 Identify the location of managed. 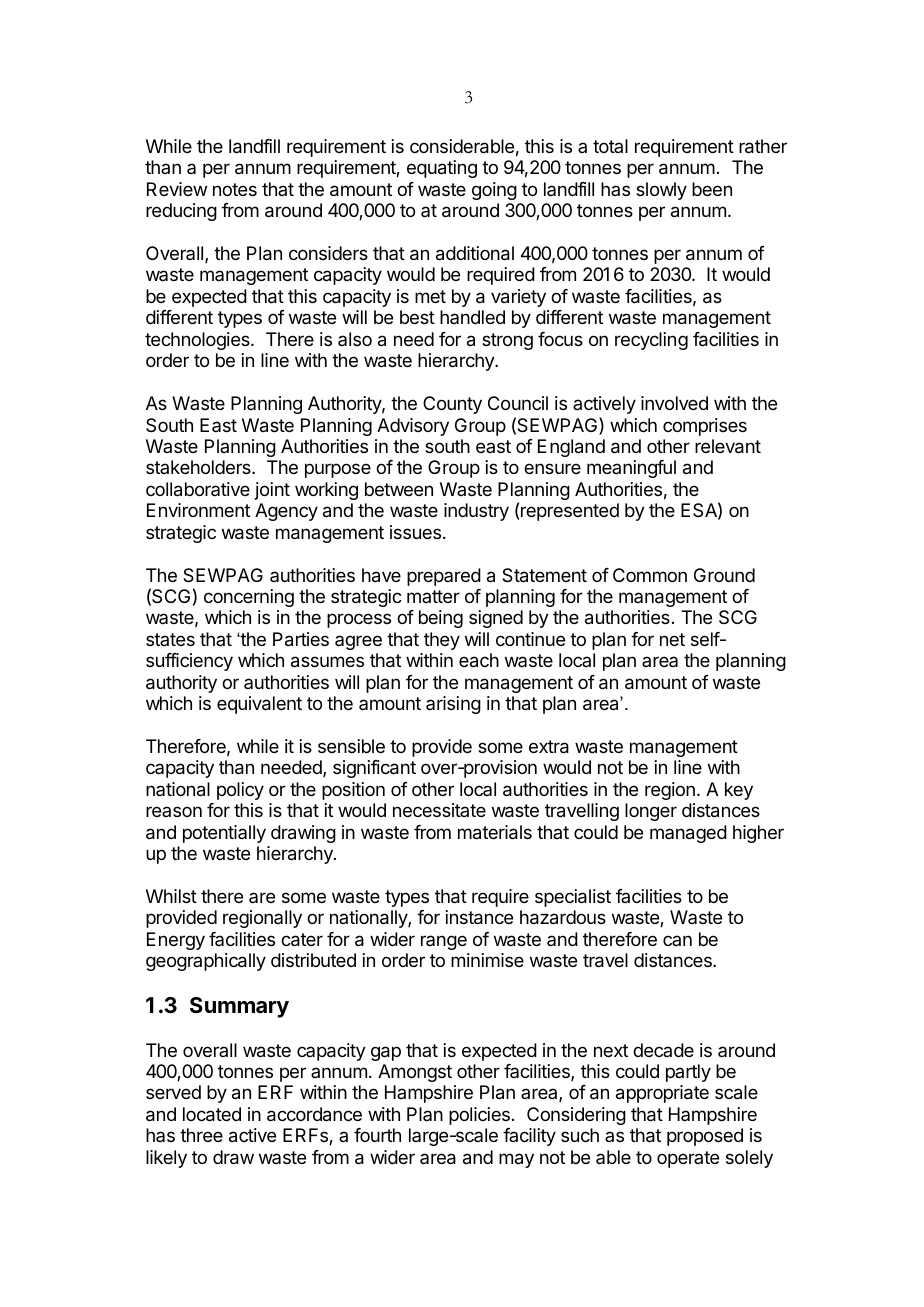
(688, 834).
